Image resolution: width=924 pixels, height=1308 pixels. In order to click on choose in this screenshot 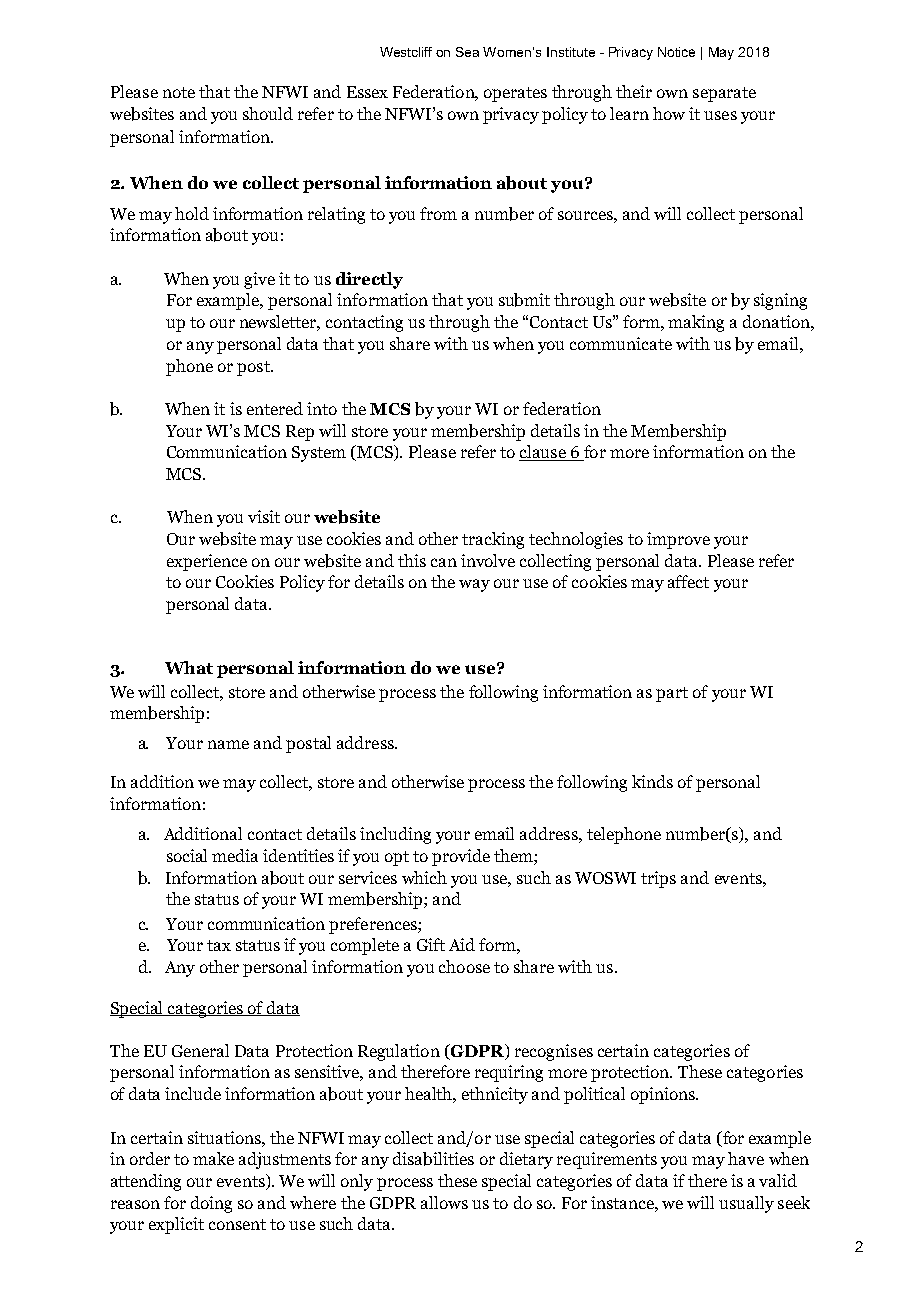, I will do `click(464, 966)`.
